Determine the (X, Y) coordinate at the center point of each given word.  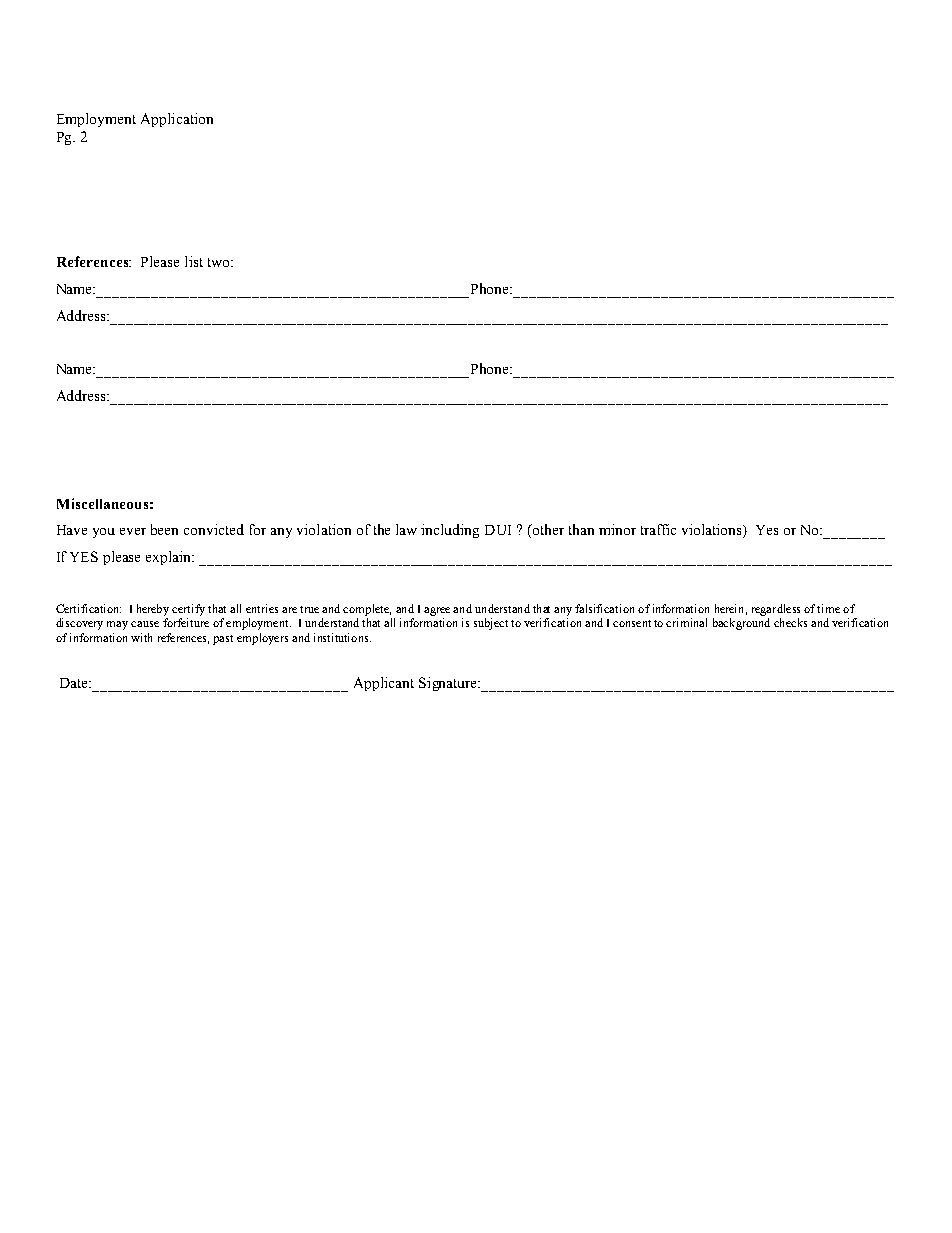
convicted (214, 529)
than (581, 529)
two (220, 262)
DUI (498, 530)
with (141, 637)
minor (617, 529)
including (450, 531)
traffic (658, 529)
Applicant (384, 684)
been (164, 529)
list (194, 261)
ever (133, 531)
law (406, 529)
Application (177, 120)
